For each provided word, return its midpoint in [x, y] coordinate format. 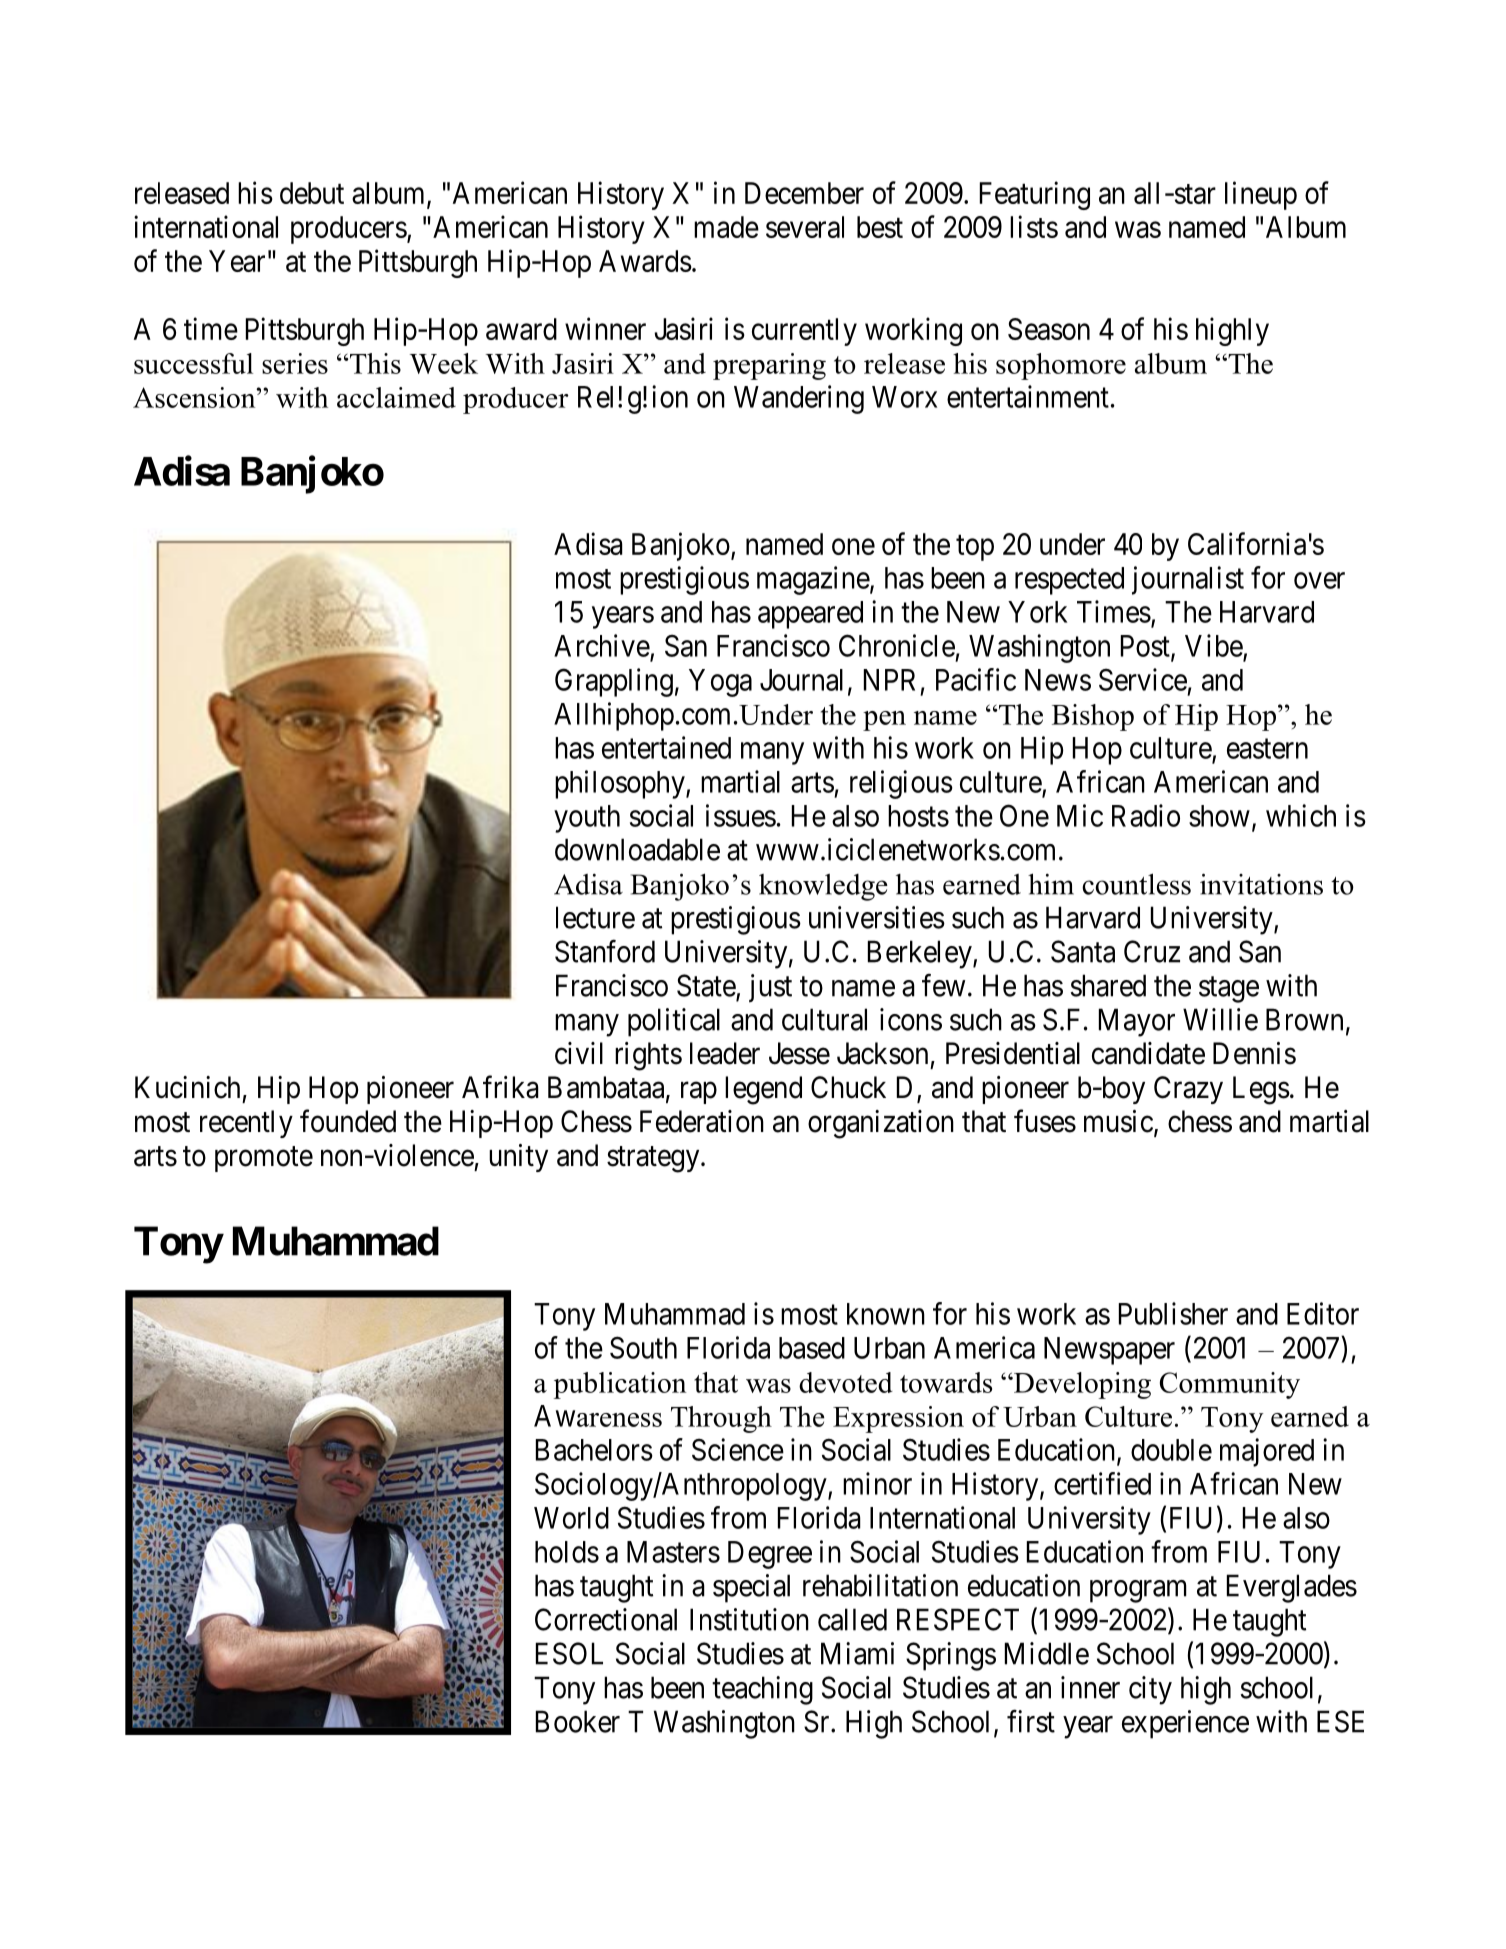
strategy [654, 1159]
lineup [1261, 195]
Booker [578, 1721]
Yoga [720, 683]
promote [264, 1159]
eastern [1267, 749]
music [1118, 1121]
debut [312, 193]
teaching [762, 1690]
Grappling [614, 682]
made [726, 227]
